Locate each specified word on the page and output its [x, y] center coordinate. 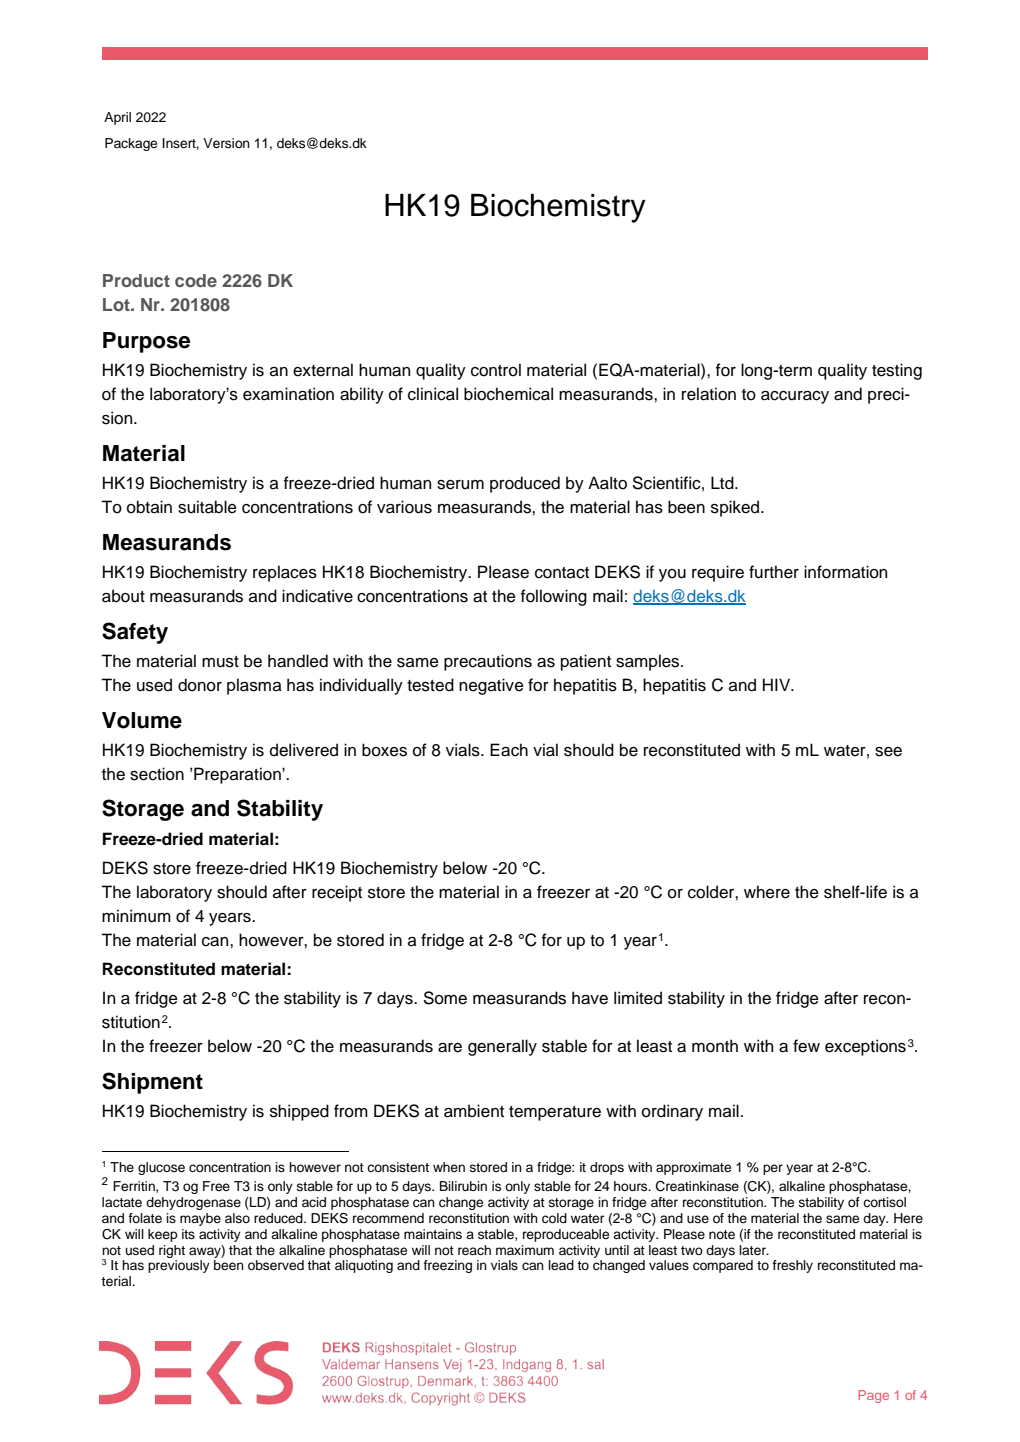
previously [179, 1266]
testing [897, 371]
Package [131, 144]
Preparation [238, 775]
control [496, 370]
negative [491, 686]
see [888, 752]
